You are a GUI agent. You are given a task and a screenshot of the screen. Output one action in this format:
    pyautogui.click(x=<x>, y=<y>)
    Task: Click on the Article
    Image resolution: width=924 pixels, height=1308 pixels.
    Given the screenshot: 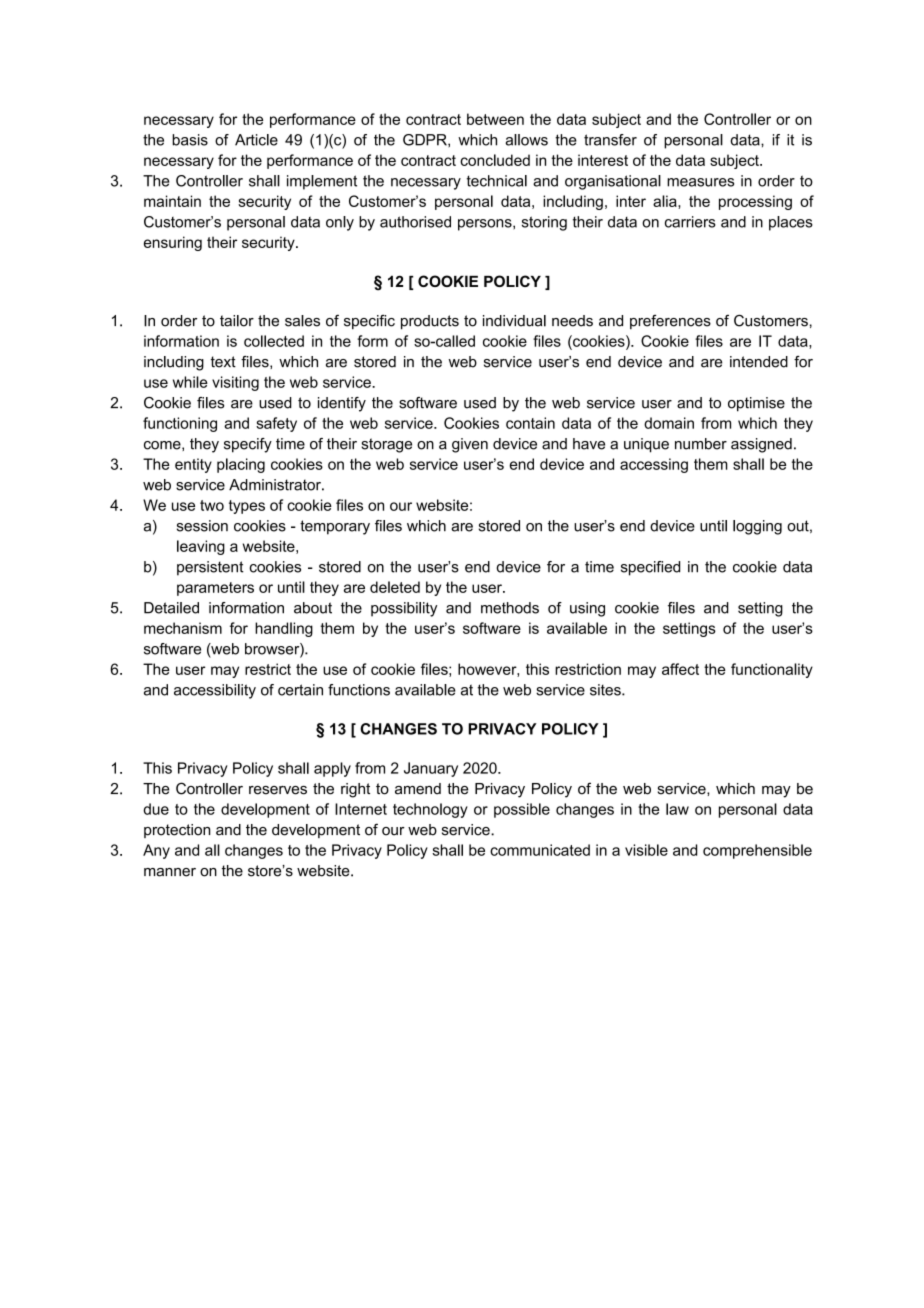 What is the action you would take?
    pyautogui.click(x=256, y=140)
